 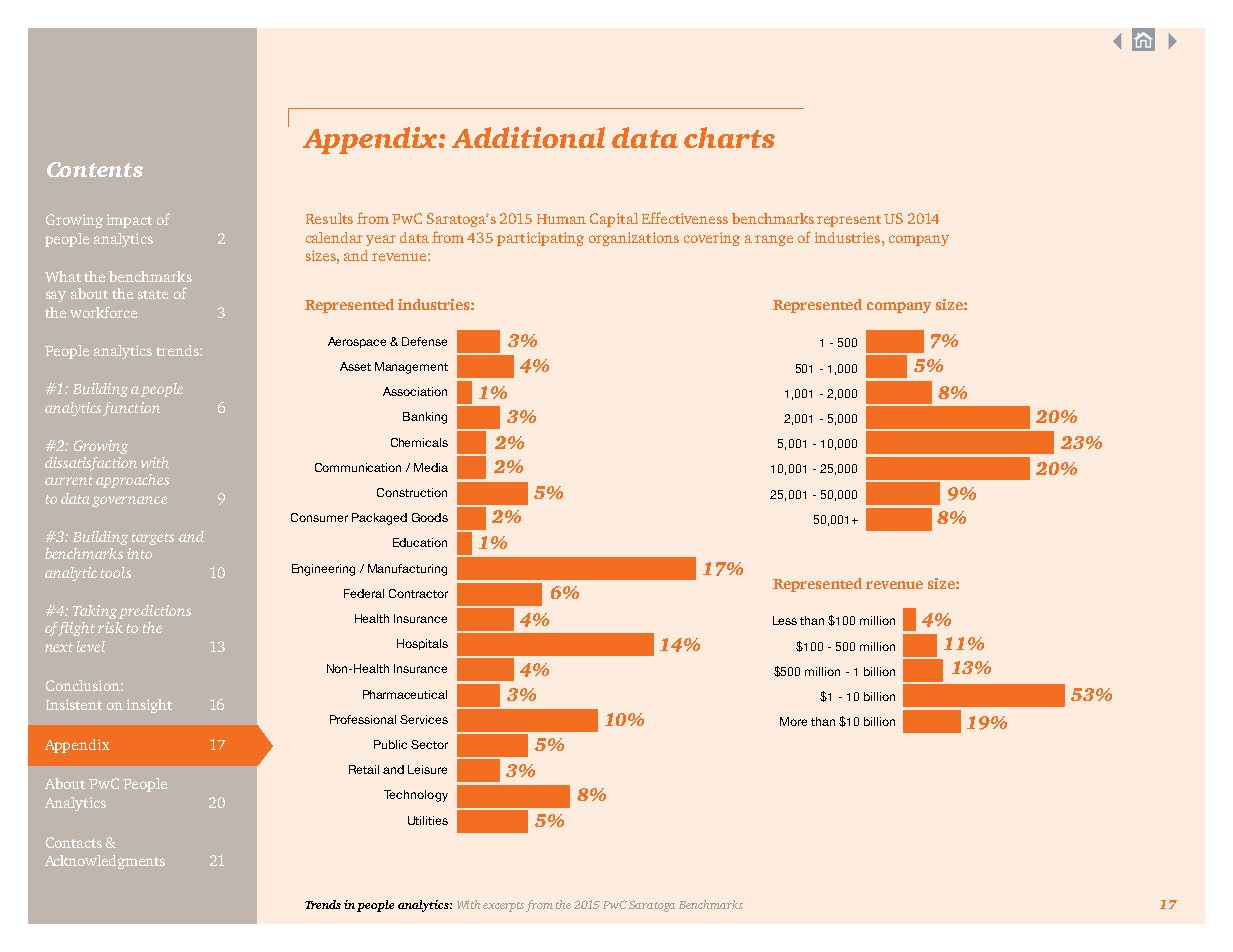 I want to click on Less, so click(x=785, y=620).
